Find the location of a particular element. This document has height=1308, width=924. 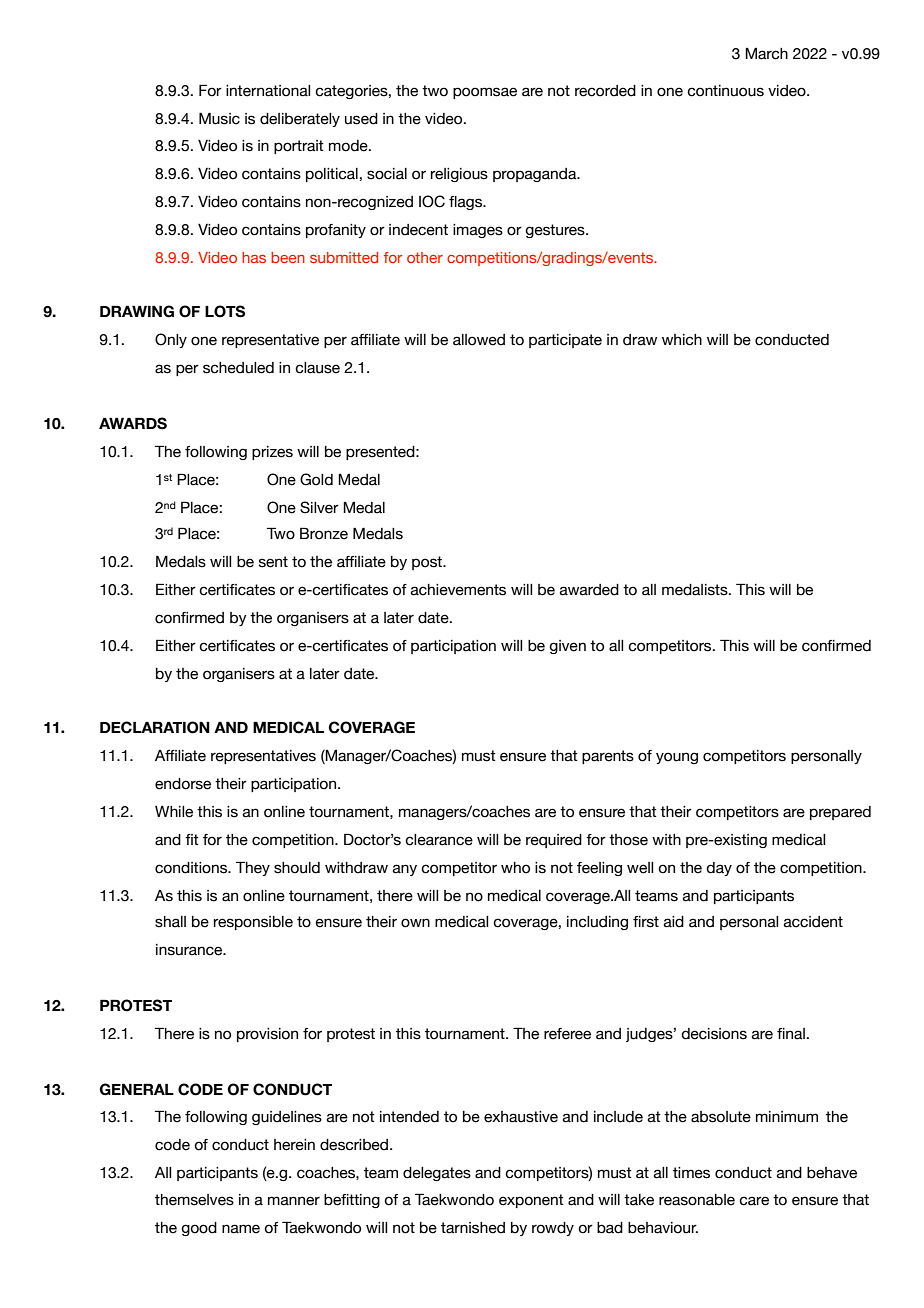

religious is located at coordinates (459, 175).
